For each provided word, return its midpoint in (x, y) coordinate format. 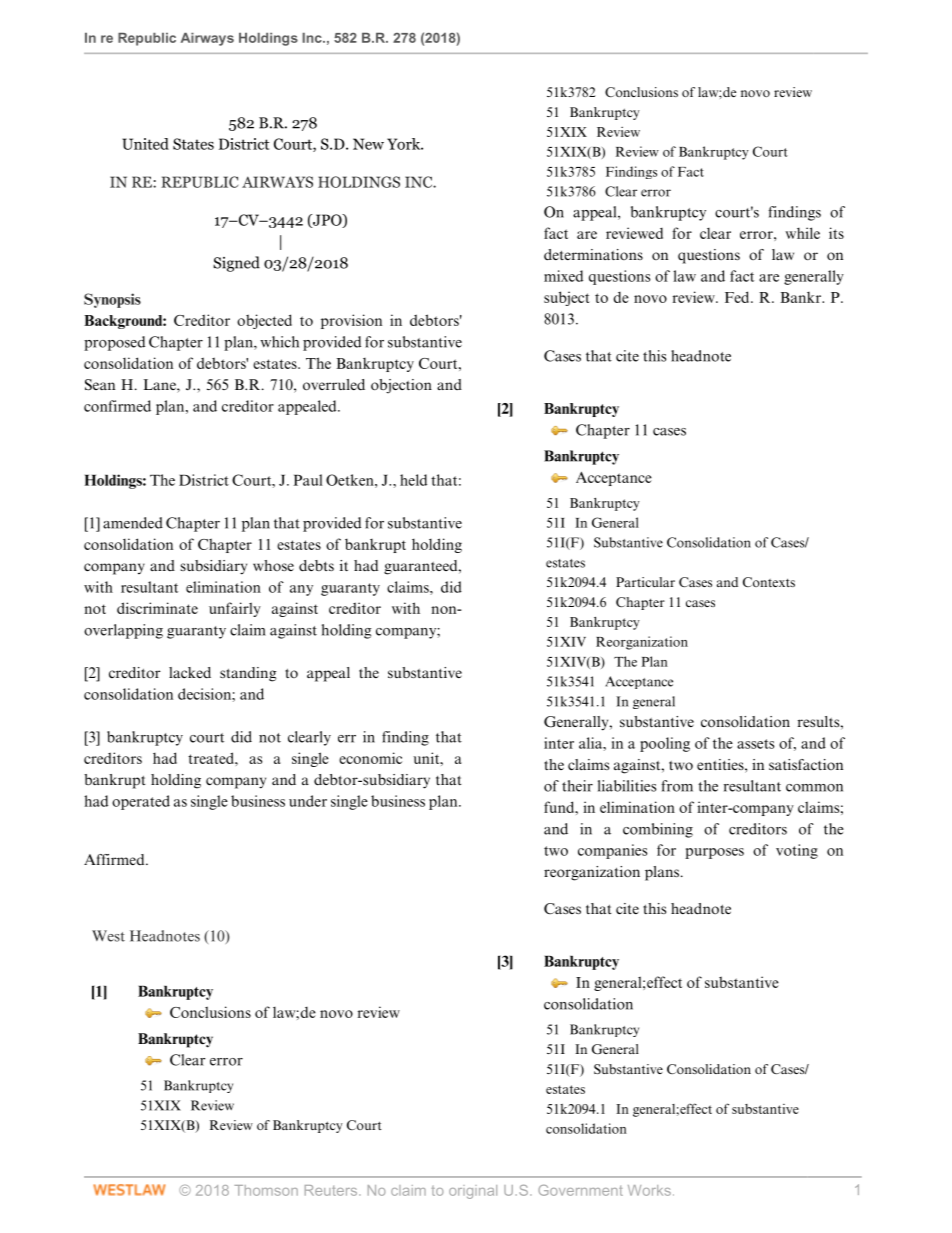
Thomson (266, 1190)
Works (649, 1190)
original (473, 1192)
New (368, 144)
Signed (236, 264)
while (802, 233)
